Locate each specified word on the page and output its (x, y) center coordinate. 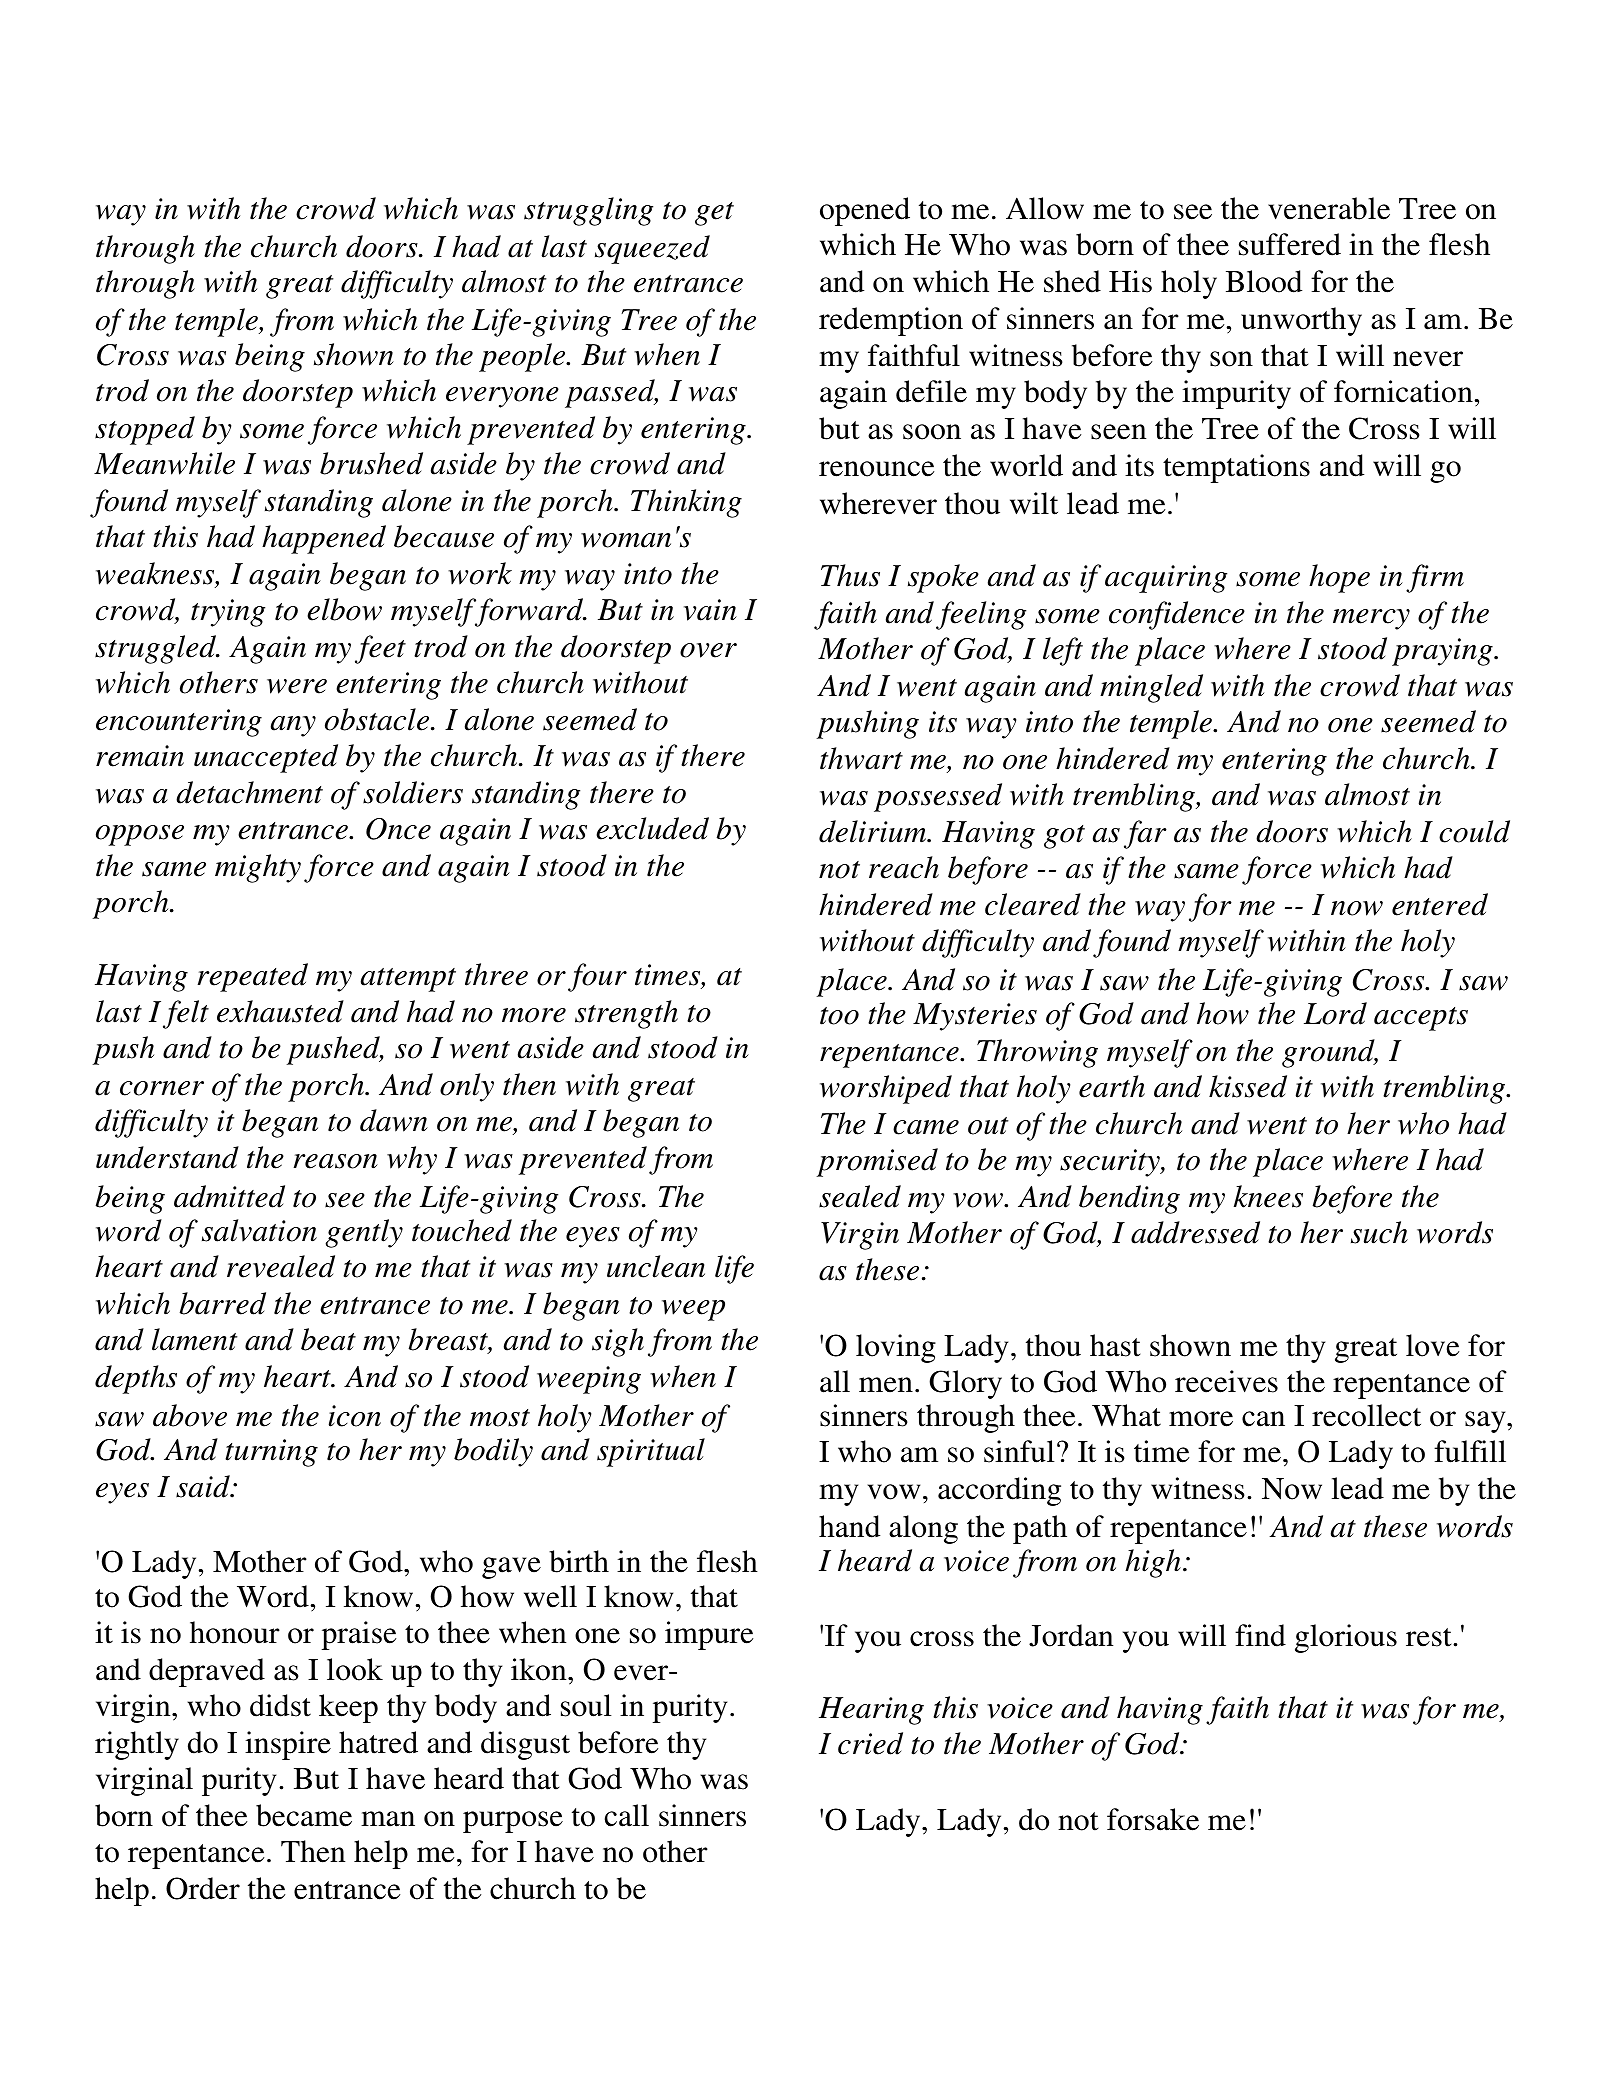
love (1432, 1345)
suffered (1290, 244)
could (1474, 831)
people (523, 357)
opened (865, 211)
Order (203, 1888)
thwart (861, 758)
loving (896, 1348)
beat (328, 1339)
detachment (249, 792)
